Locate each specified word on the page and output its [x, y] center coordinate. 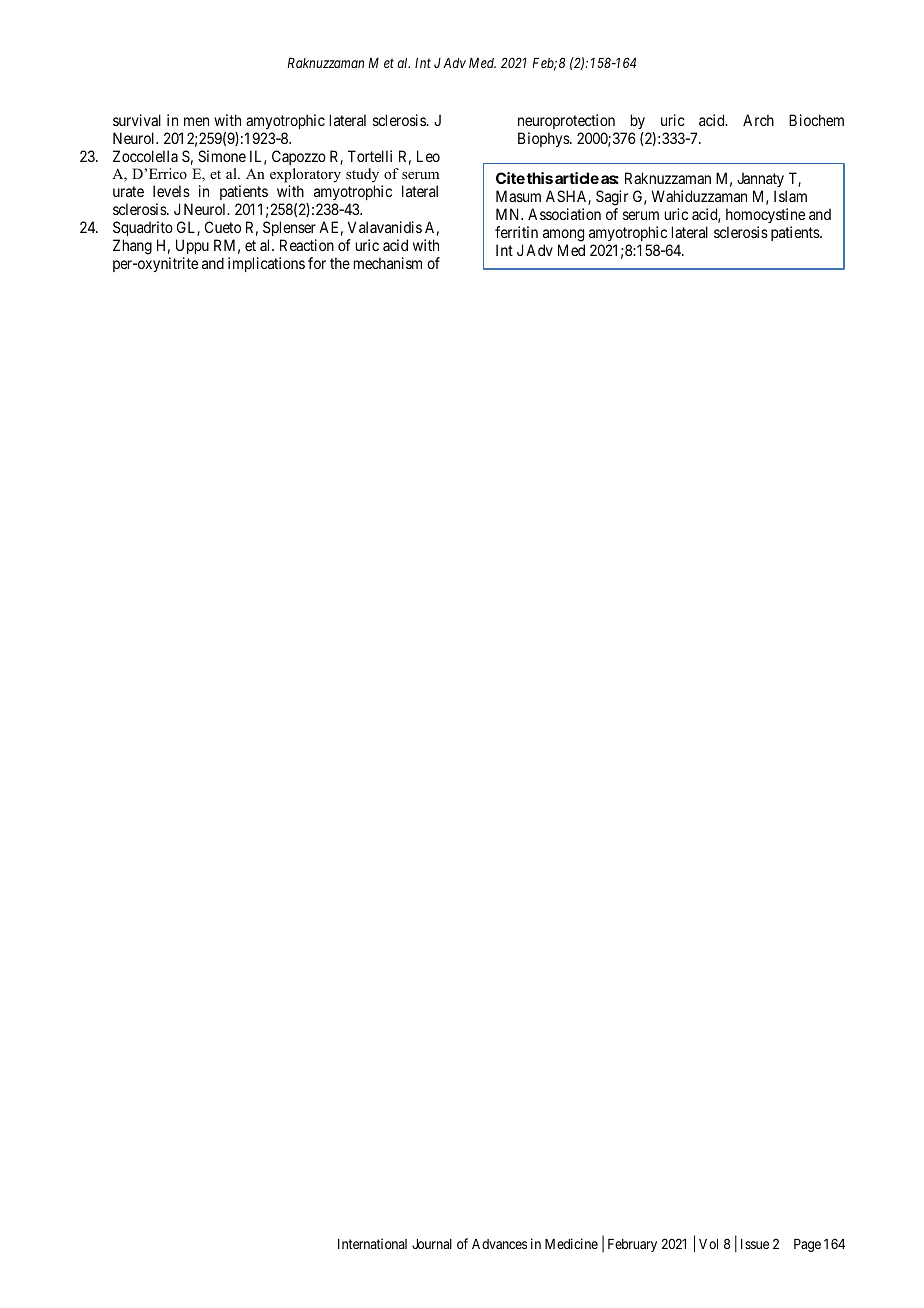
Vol [708, 1244]
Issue [755, 1244]
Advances [499, 1244]
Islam [790, 196]
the [340, 263]
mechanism [388, 263]
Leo [428, 156]
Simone [222, 156]
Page [807, 1245]
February [632, 1245]
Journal [432, 1244]
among [563, 235]
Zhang [132, 247]
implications [266, 264]
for [317, 263]
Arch [758, 120]
